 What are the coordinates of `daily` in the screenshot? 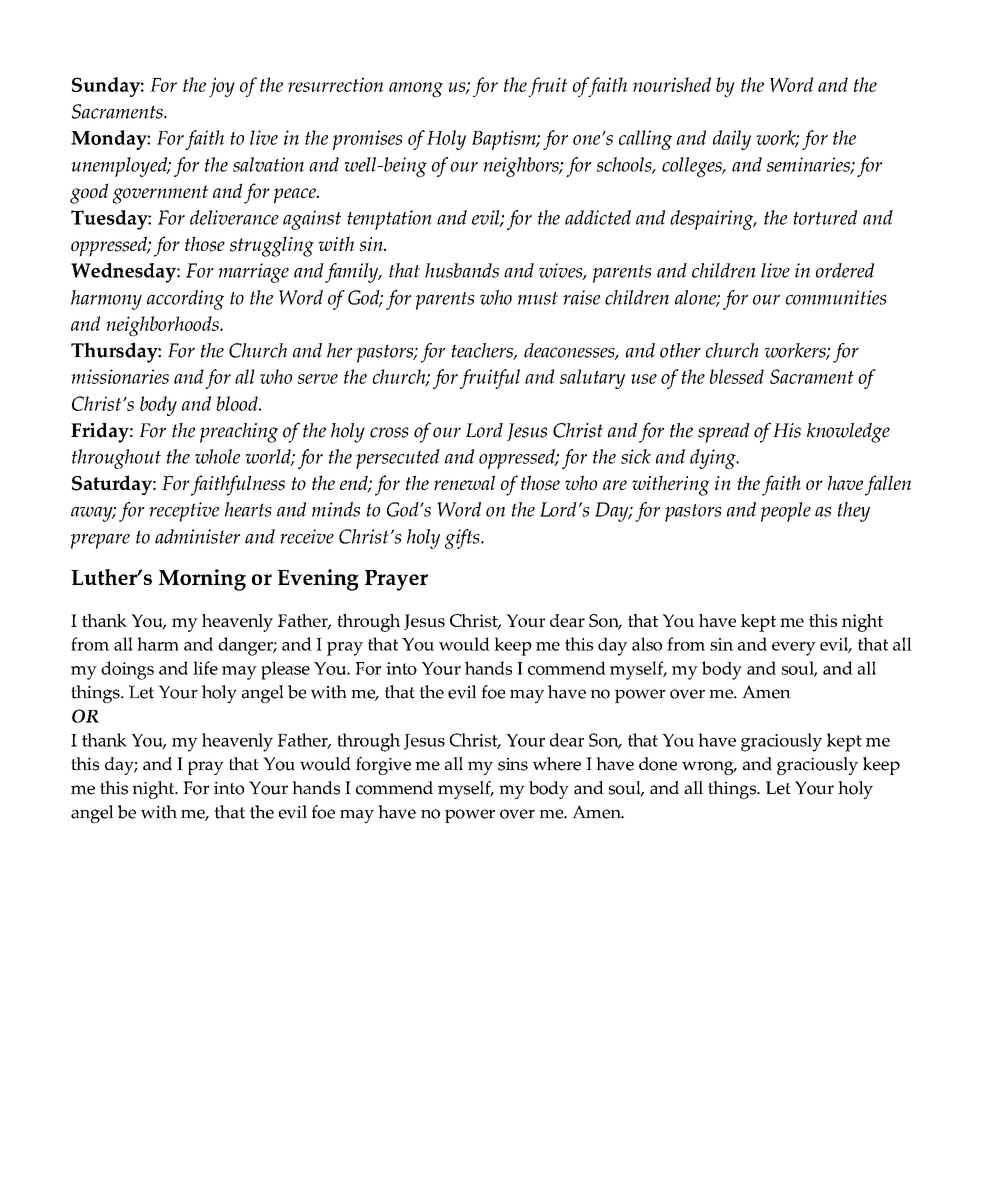 It's located at (732, 140).
